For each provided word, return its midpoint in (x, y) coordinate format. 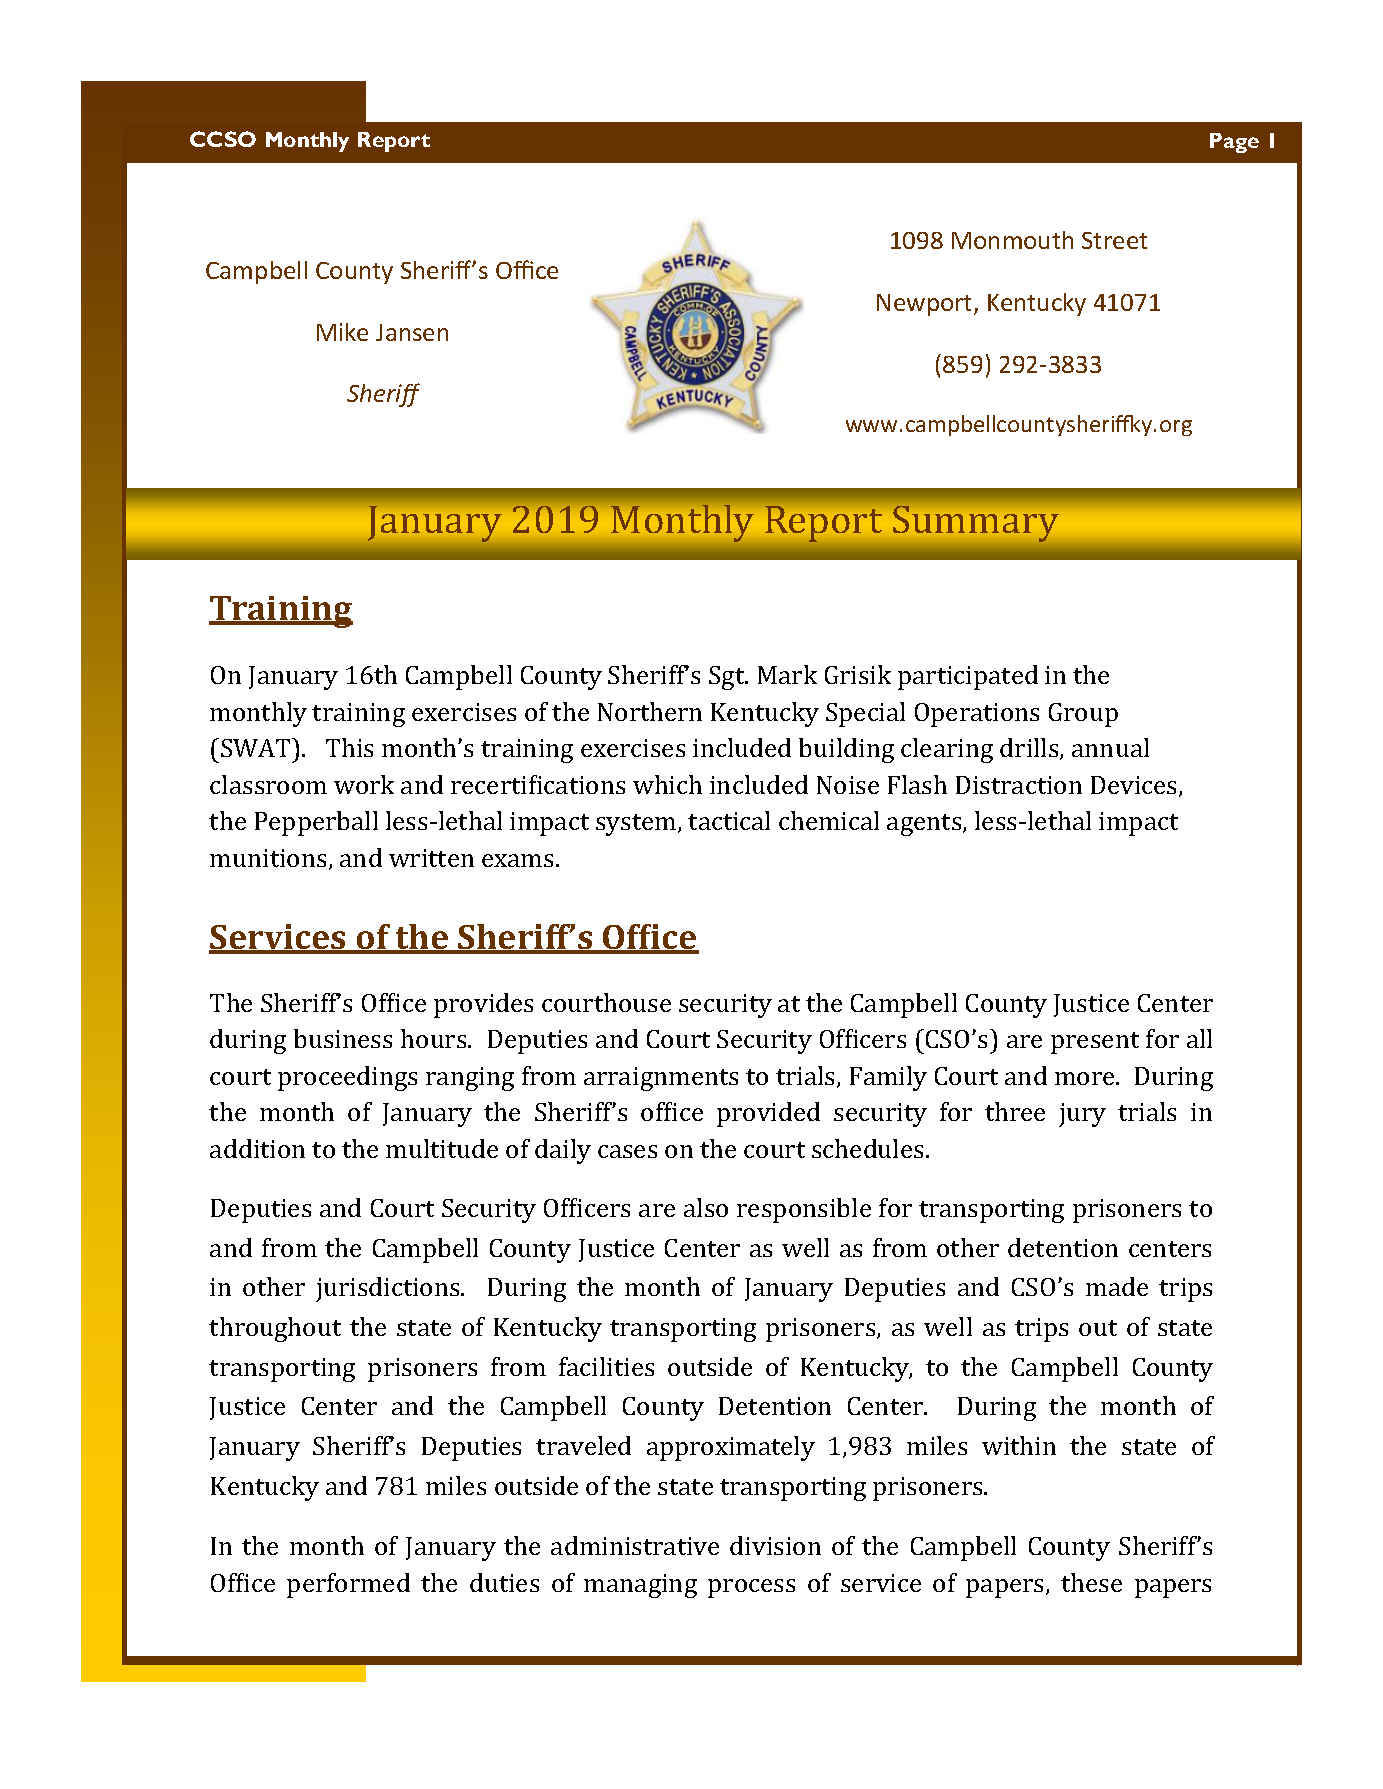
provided (768, 1114)
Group (1083, 715)
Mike (342, 332)
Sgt (728, 678)
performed (348, 1585)
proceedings (347, 1078)
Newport (926, 305)
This (349, 747)
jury (1082, 1115)
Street (1114, 240)
